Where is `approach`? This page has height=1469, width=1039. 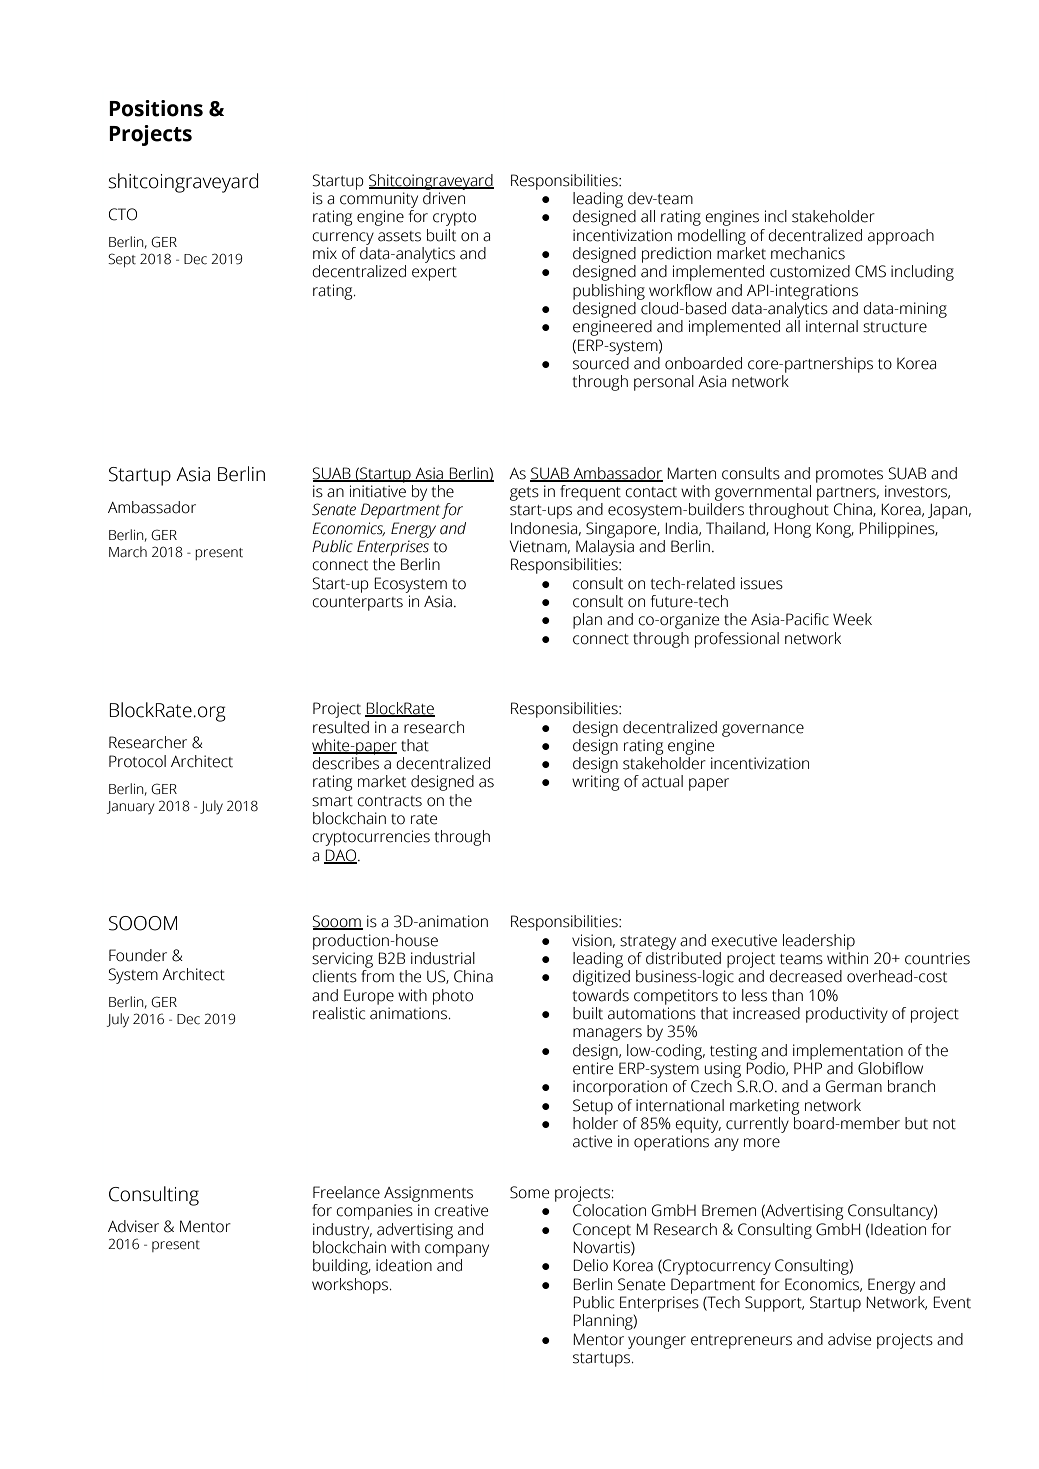 approach is located at coordinates (901, 237).
